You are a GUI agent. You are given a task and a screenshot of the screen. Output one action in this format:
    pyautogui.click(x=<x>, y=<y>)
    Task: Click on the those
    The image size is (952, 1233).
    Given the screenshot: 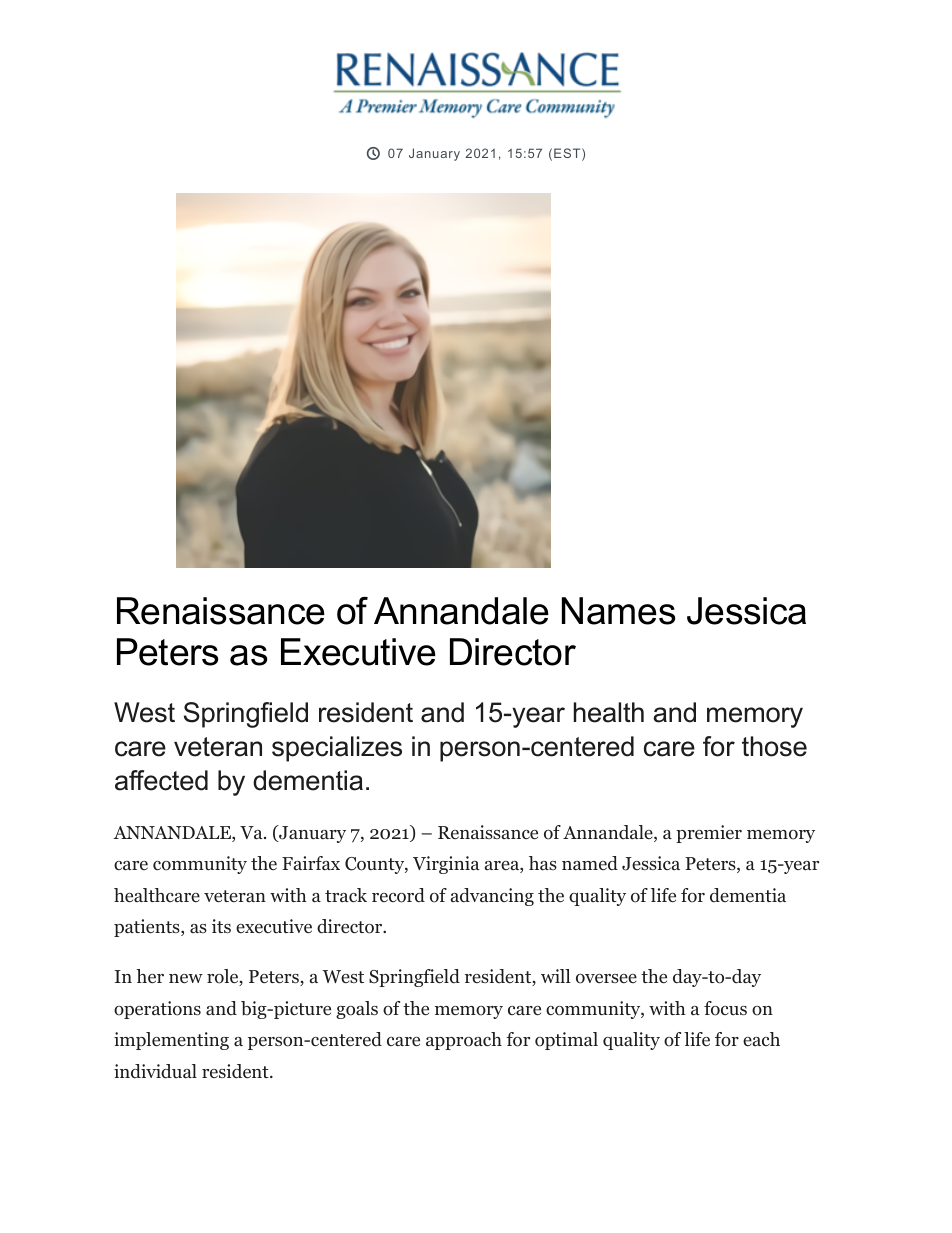 What is the action you would take?
    pyautogui.click(x=774, y=746)
